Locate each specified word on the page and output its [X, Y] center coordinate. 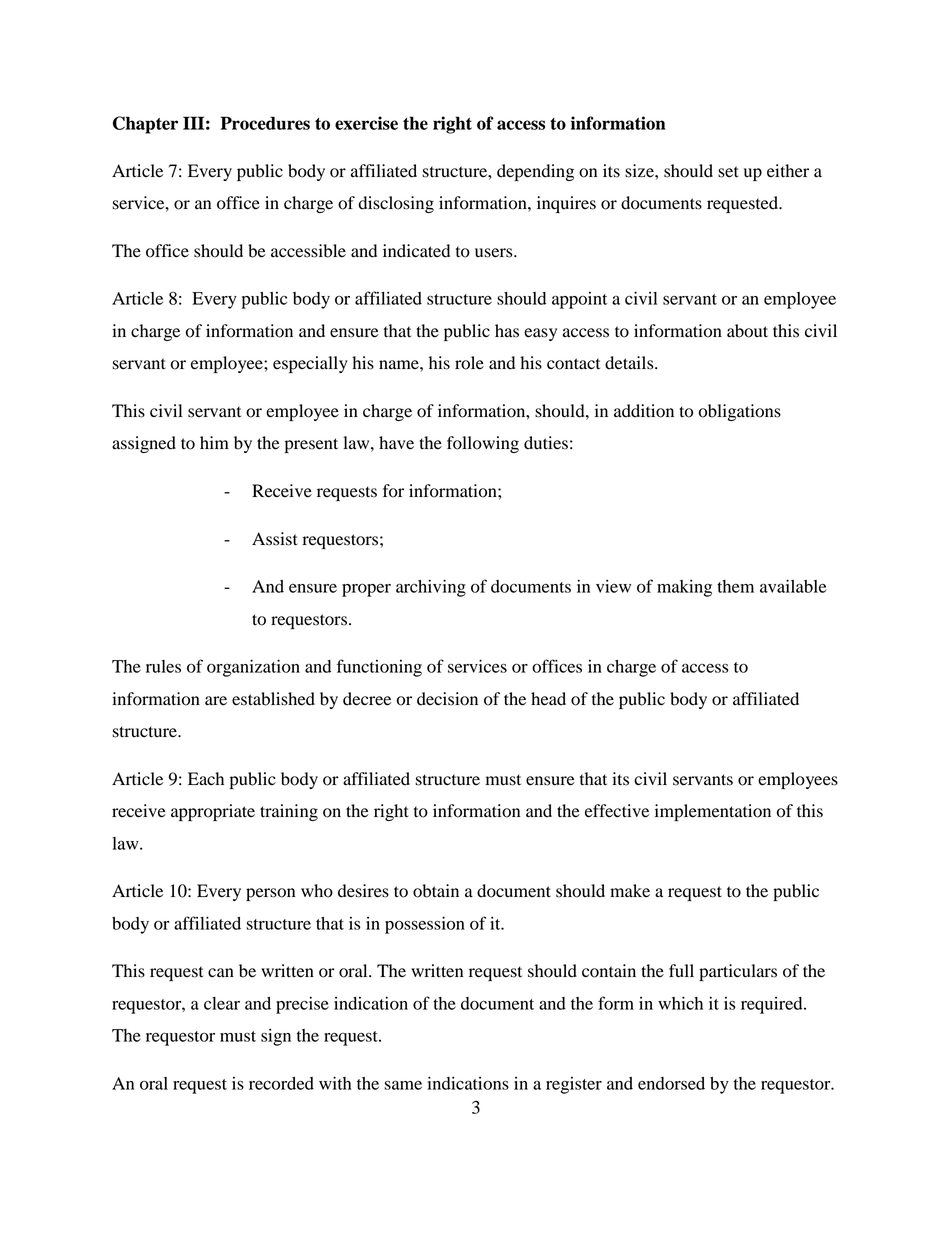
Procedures [265, 123]
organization [253, 668]
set [728, 172]
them [735, 586]
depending [535, 172]
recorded [281, 1083]
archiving [431, 588]
